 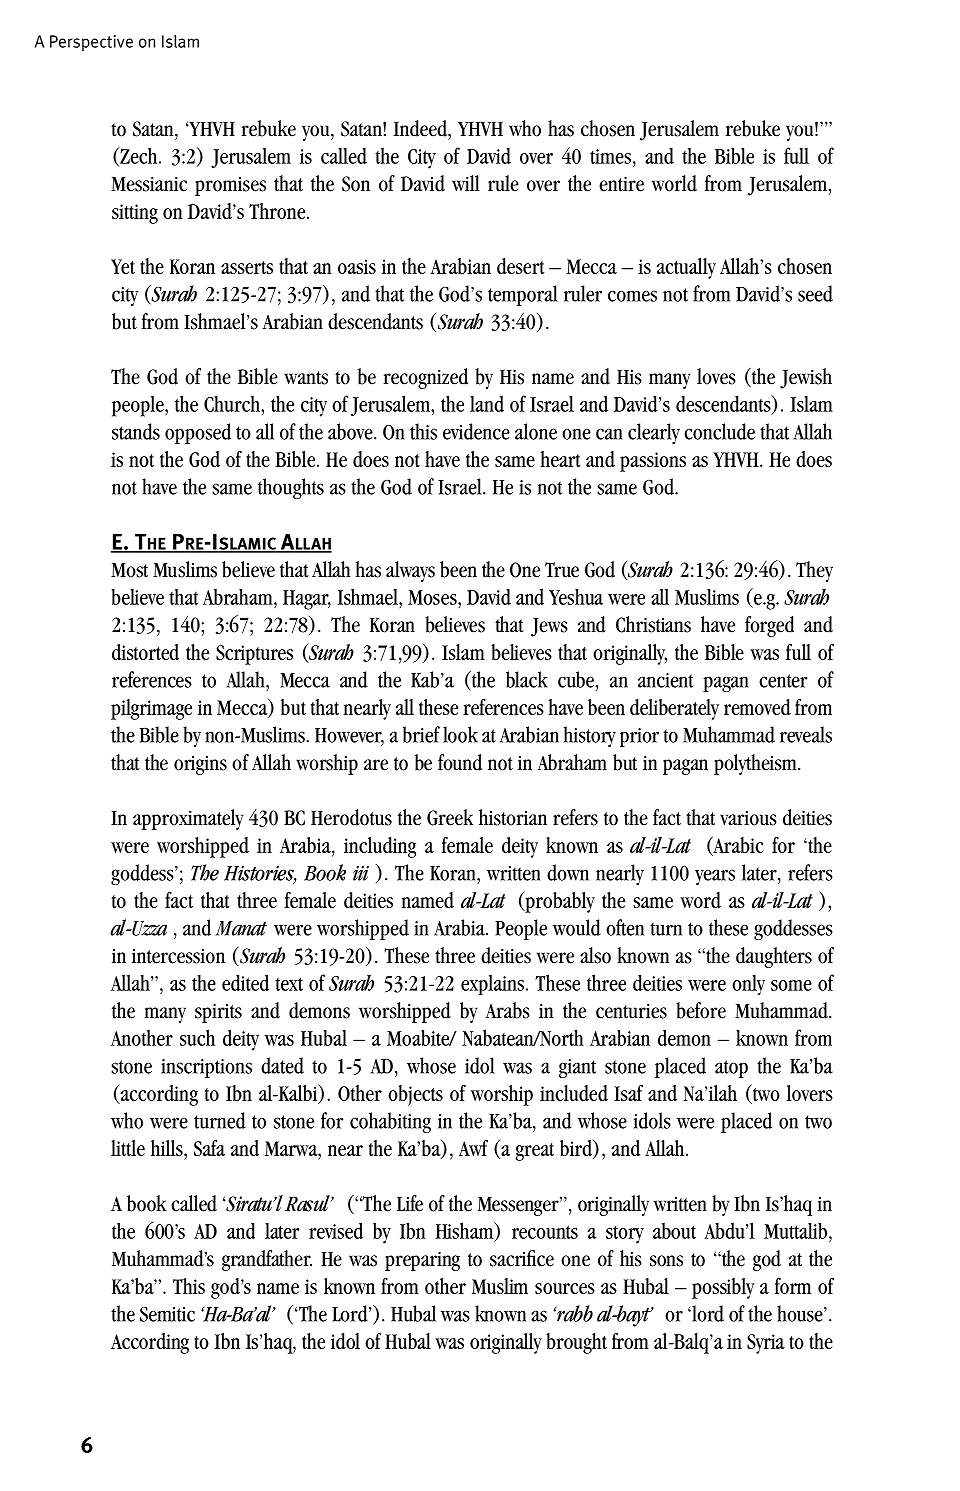 I want to click on Semitic, so click(x=167, y=1314).
